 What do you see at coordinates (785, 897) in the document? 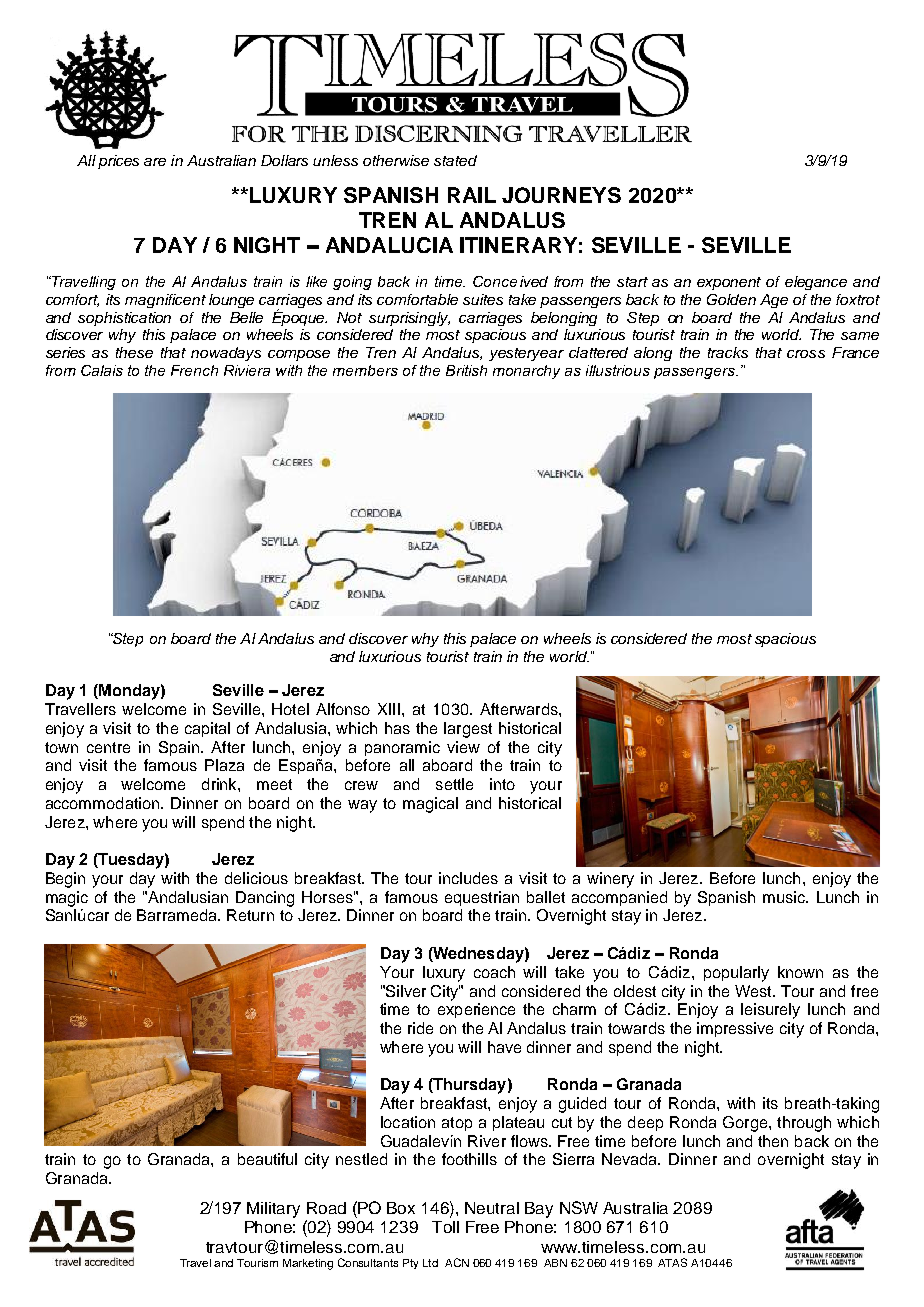
I see `music` at bounding box center [785, 897].
